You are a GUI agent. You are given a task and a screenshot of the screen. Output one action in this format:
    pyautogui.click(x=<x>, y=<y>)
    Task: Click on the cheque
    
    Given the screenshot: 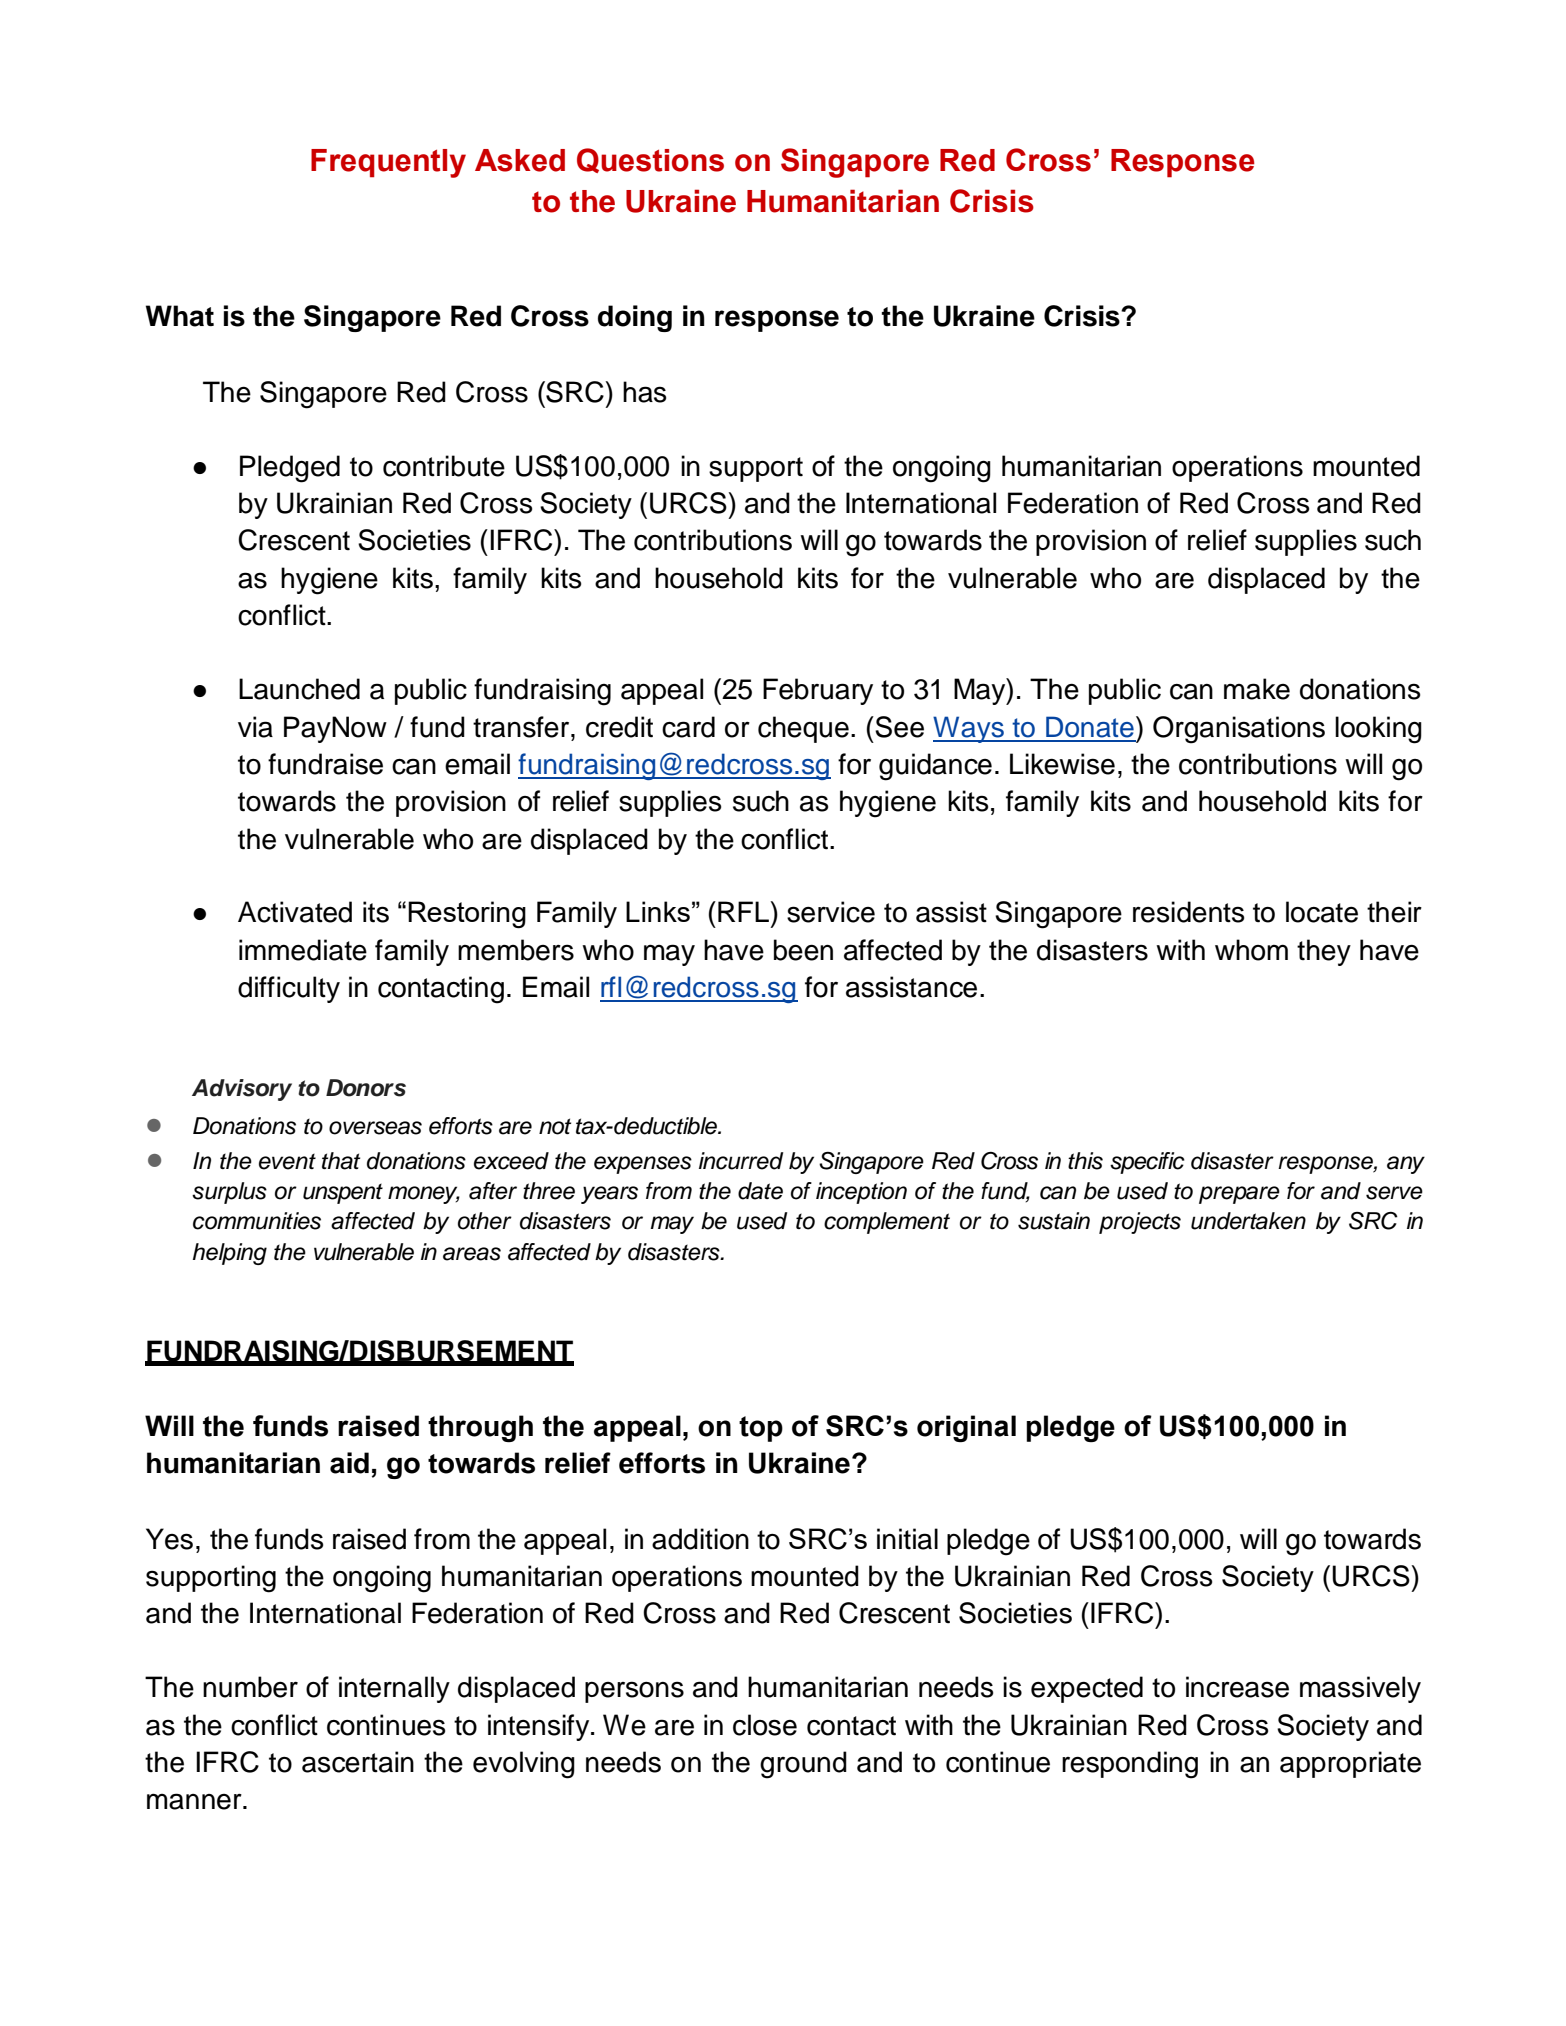 What is the action you would take?
    pyautogui.click(x=803, y=729)
